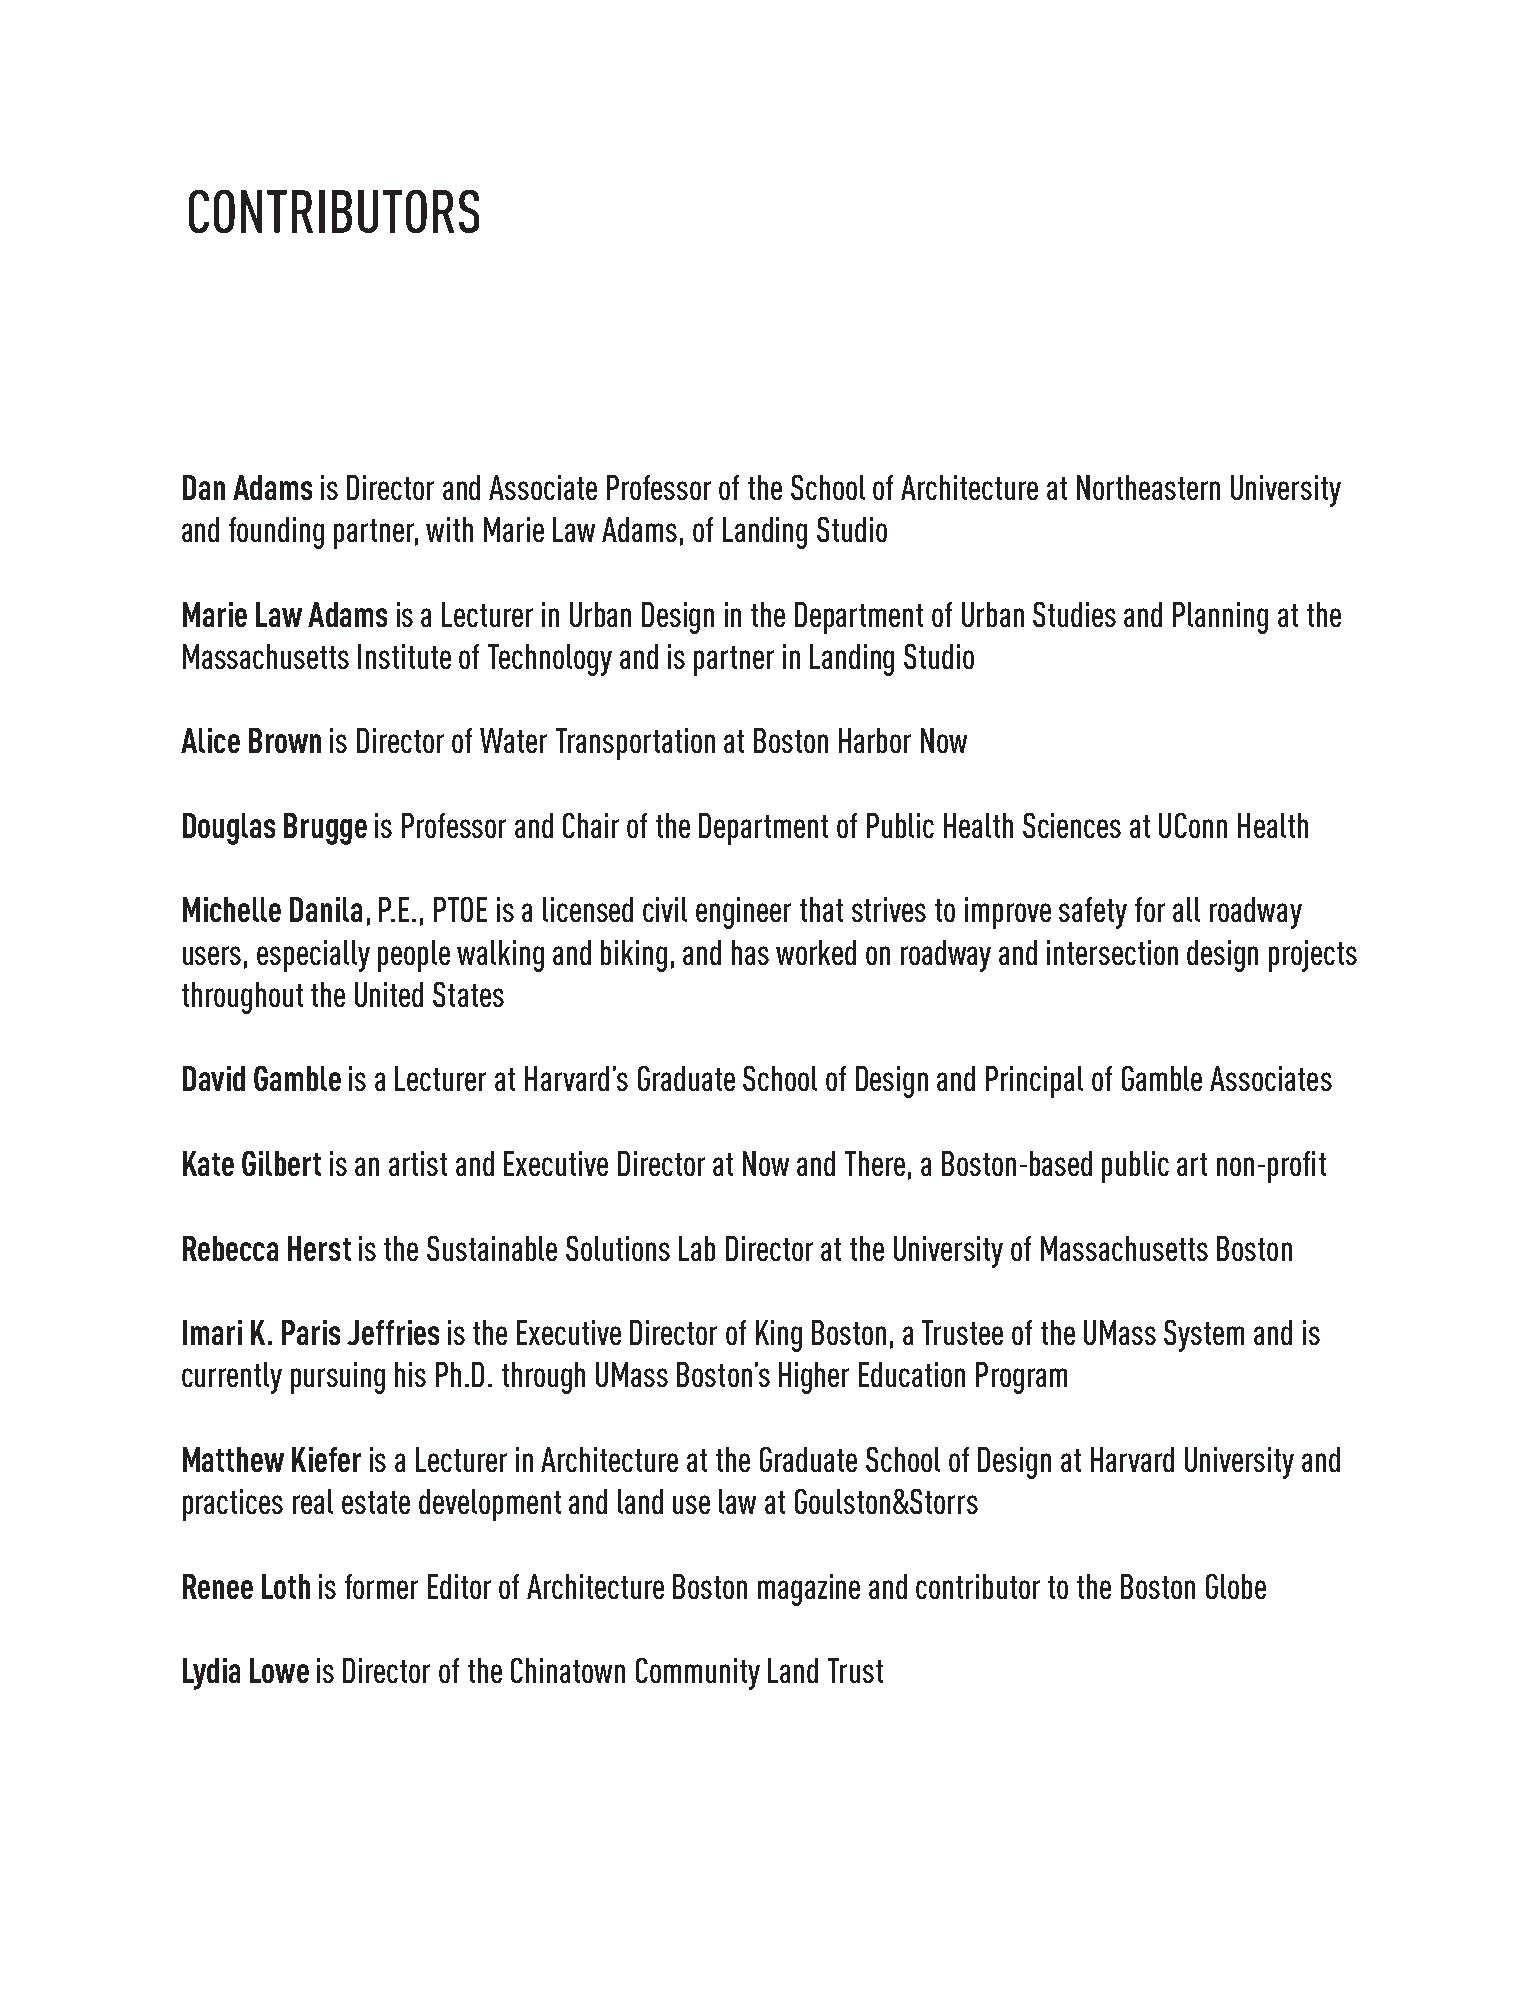  Describe the element at coordinates (814, 1378) in the screenshot. I see `Higher` at that location.
